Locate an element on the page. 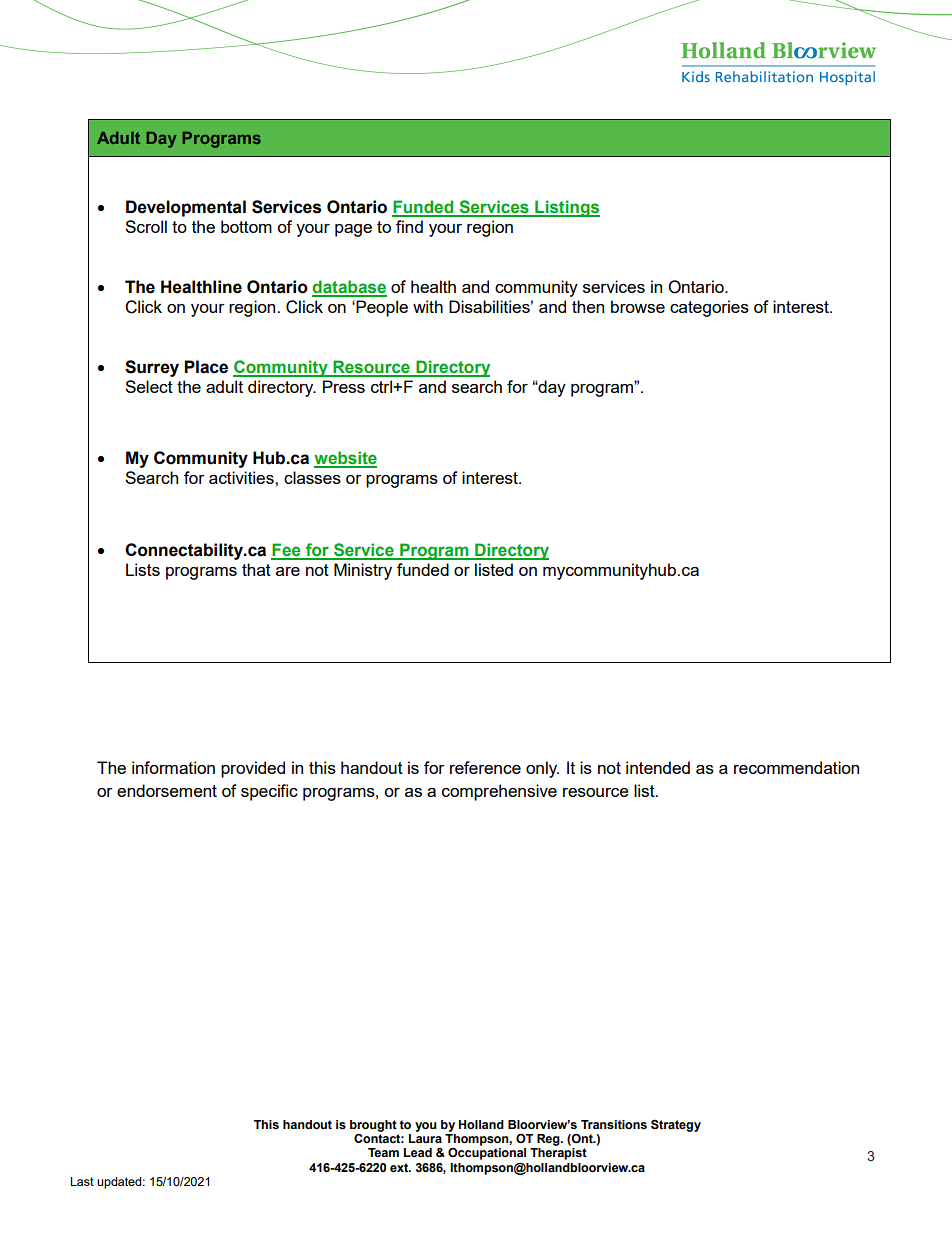 This image has width=952, height=1233. reference is located at coordinates (485, 767).
